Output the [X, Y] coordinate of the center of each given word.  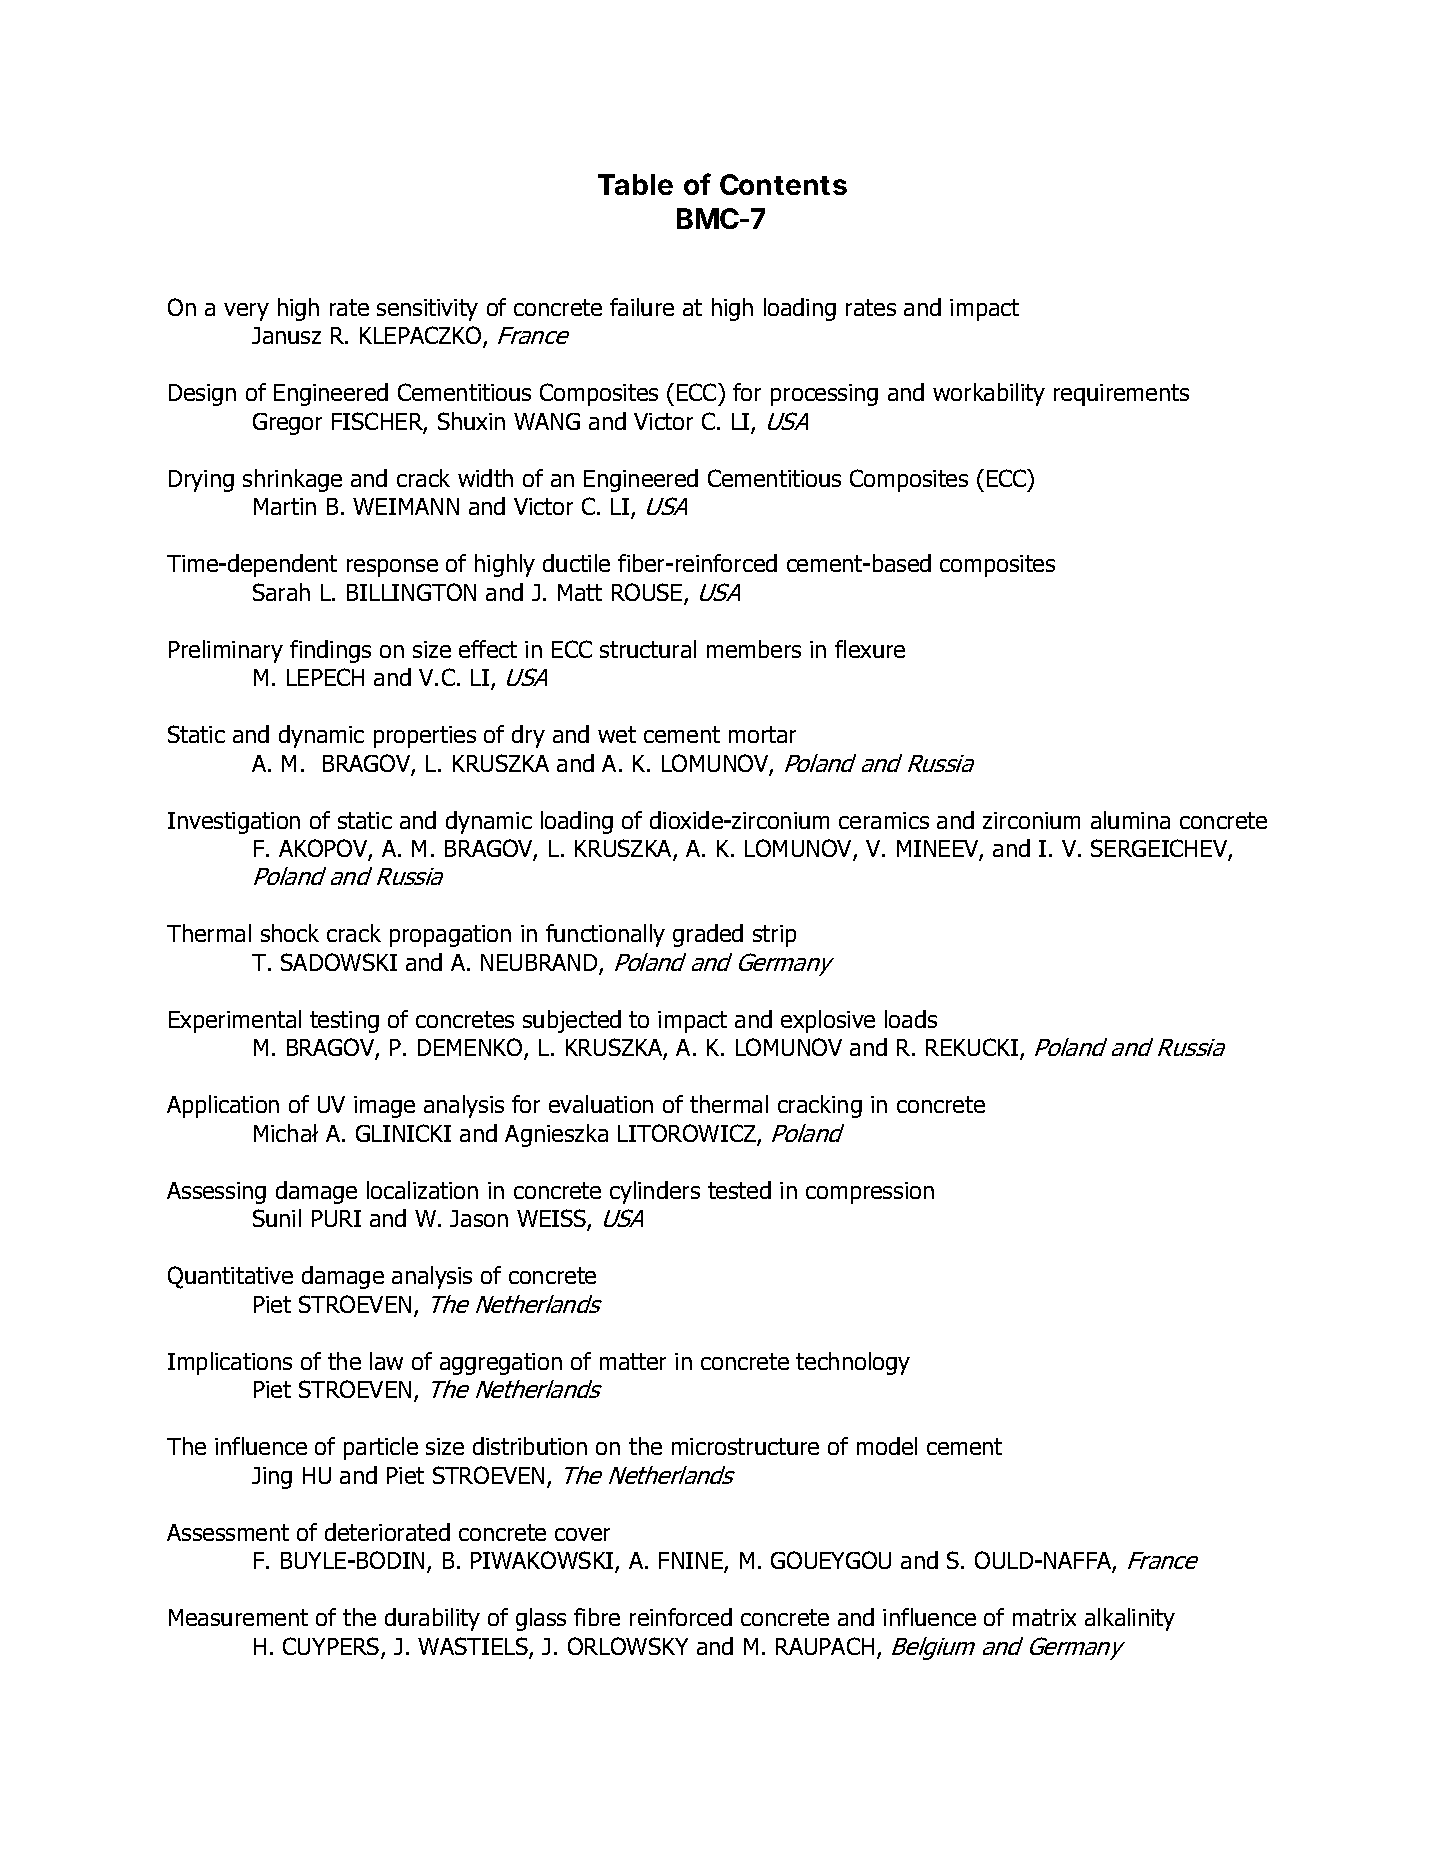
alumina [1130, 820]
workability [989, 394]
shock [290, 933]
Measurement [238, 1617]
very [246, 312]
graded [708, 935]
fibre [597, 1617]
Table [635, 184]
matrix [1044, 1617]
